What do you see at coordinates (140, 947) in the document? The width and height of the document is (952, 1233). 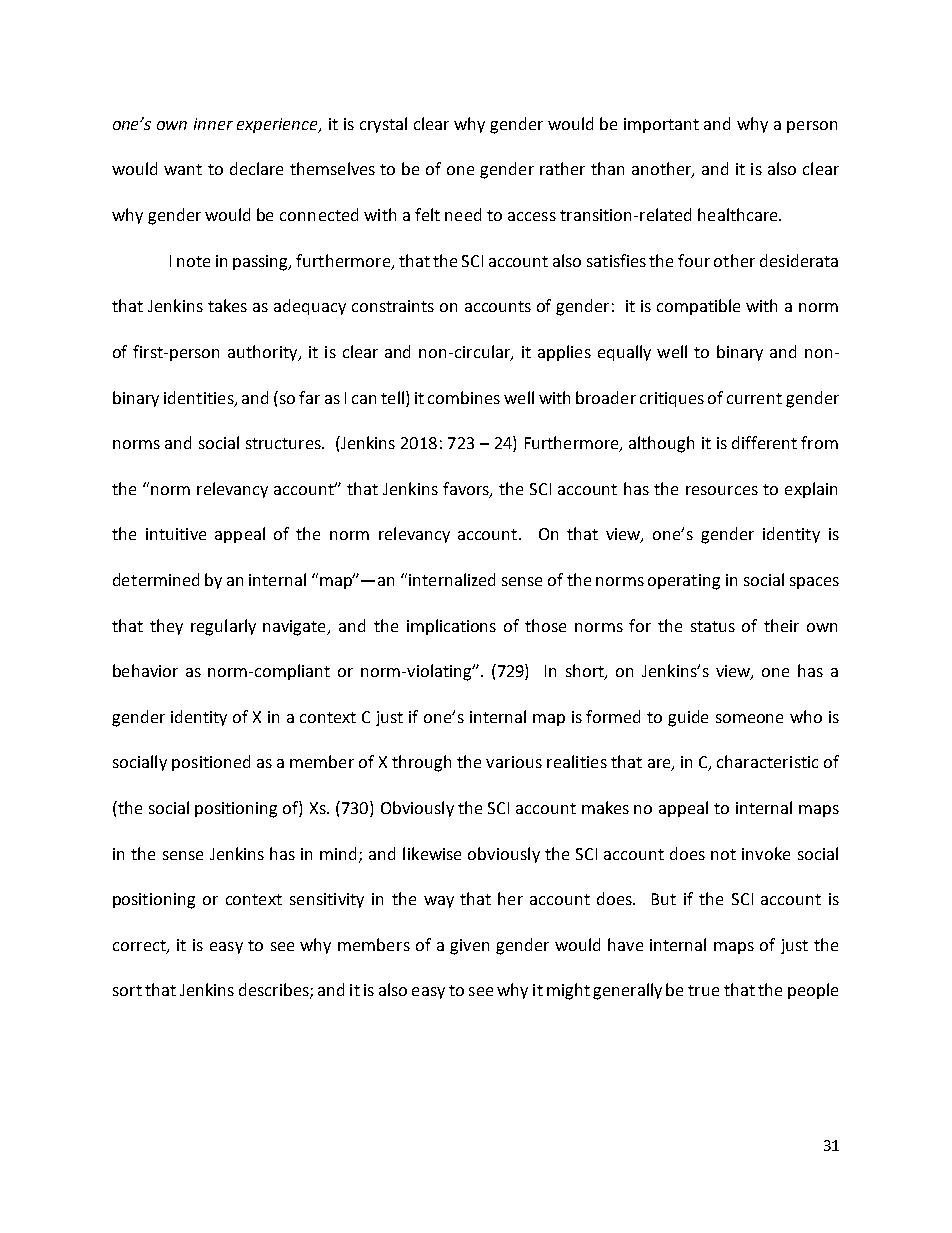 I see `correct` at bounding box center [140, 947].
